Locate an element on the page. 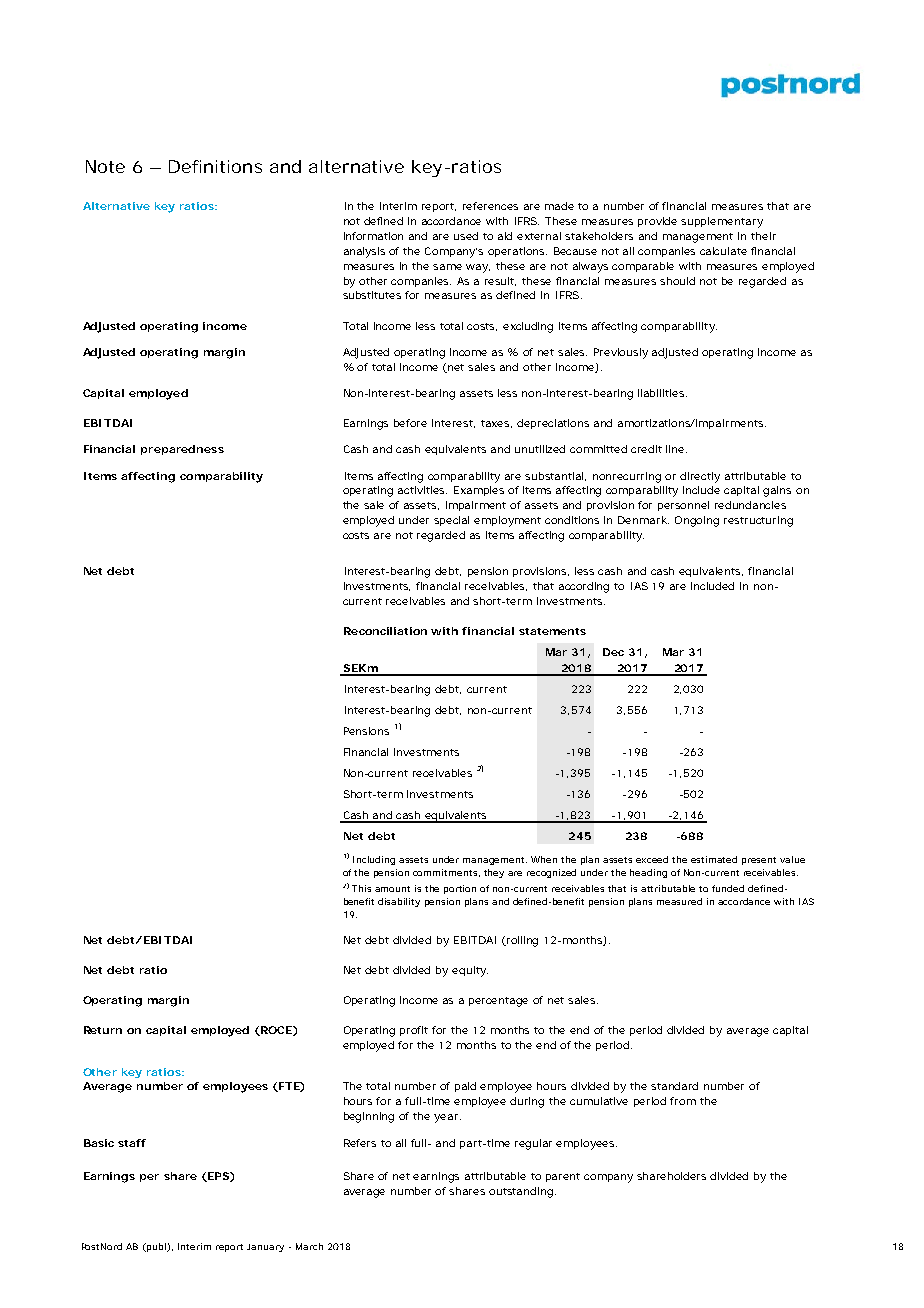  references is located at coordinates (490, 206).
